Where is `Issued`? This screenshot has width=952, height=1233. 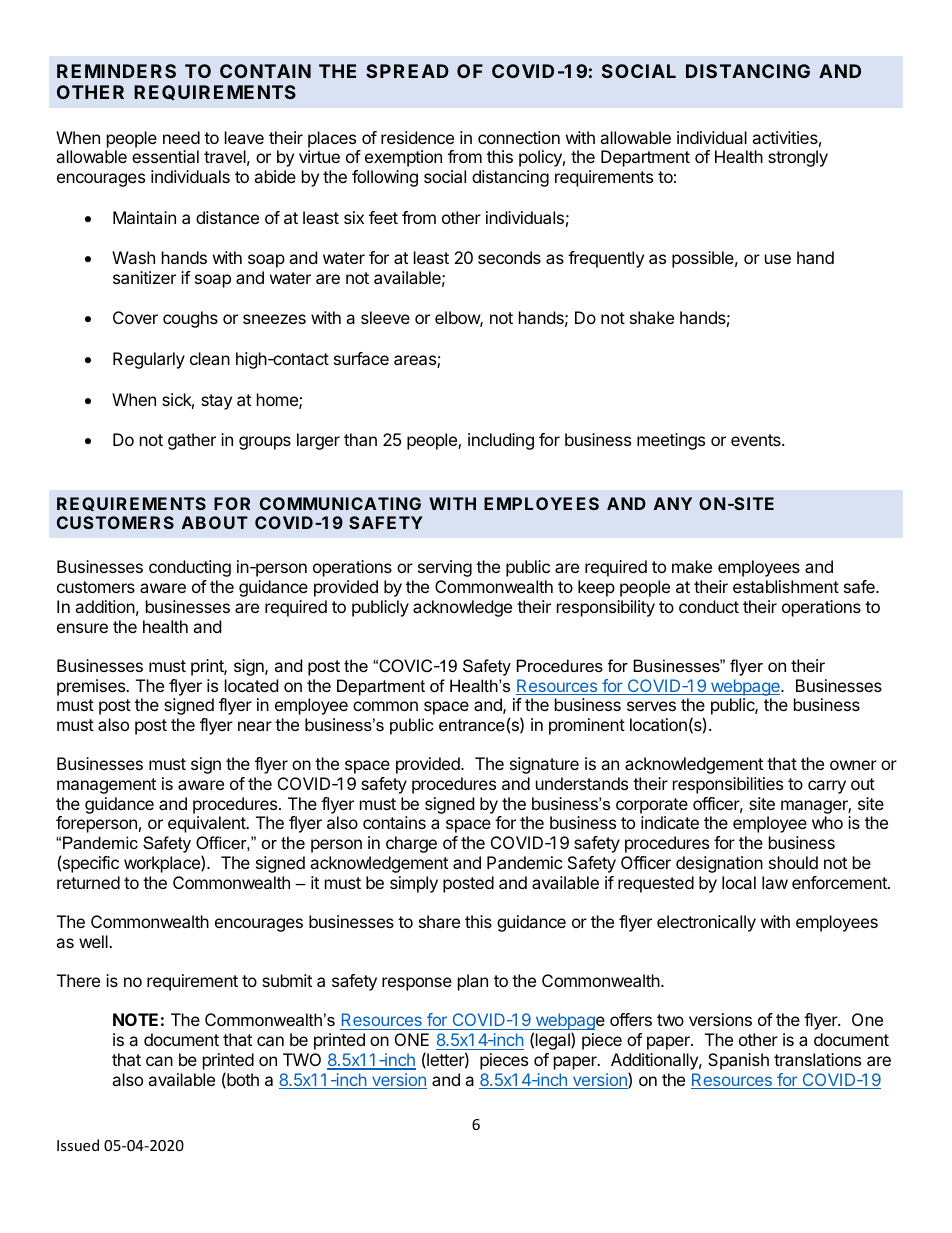
Issued is located at coordinates (78, 1145).
